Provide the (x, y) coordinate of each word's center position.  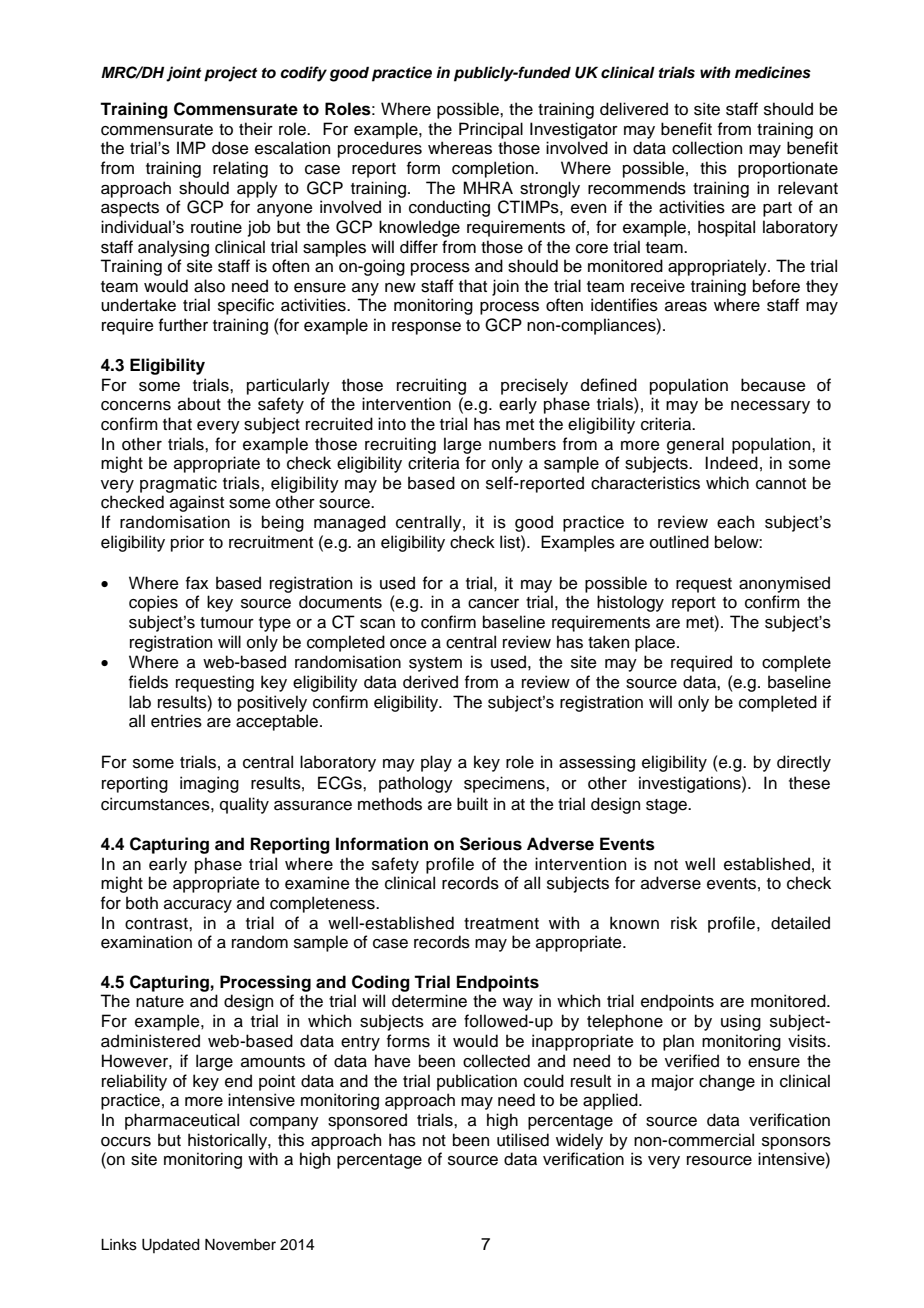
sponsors (796, 1143)
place (656, 643)
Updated (171, 1246)
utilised (523, 1140)
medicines (773, 72)
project (231, 74)
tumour (227, 623)
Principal (491, 130)
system (435, 664)
